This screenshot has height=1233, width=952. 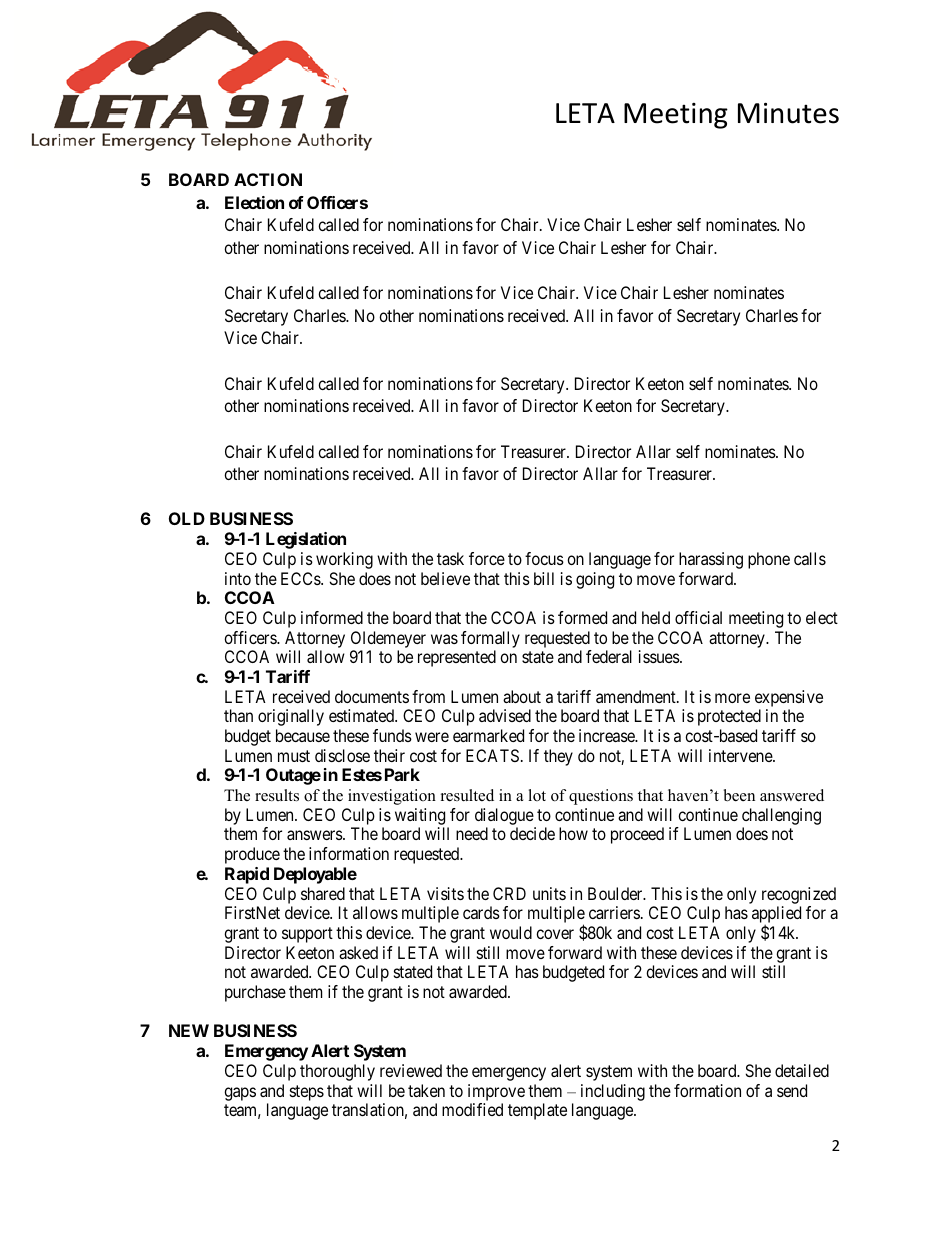 I want to click on gaps, so click(x=240, y=1094).
